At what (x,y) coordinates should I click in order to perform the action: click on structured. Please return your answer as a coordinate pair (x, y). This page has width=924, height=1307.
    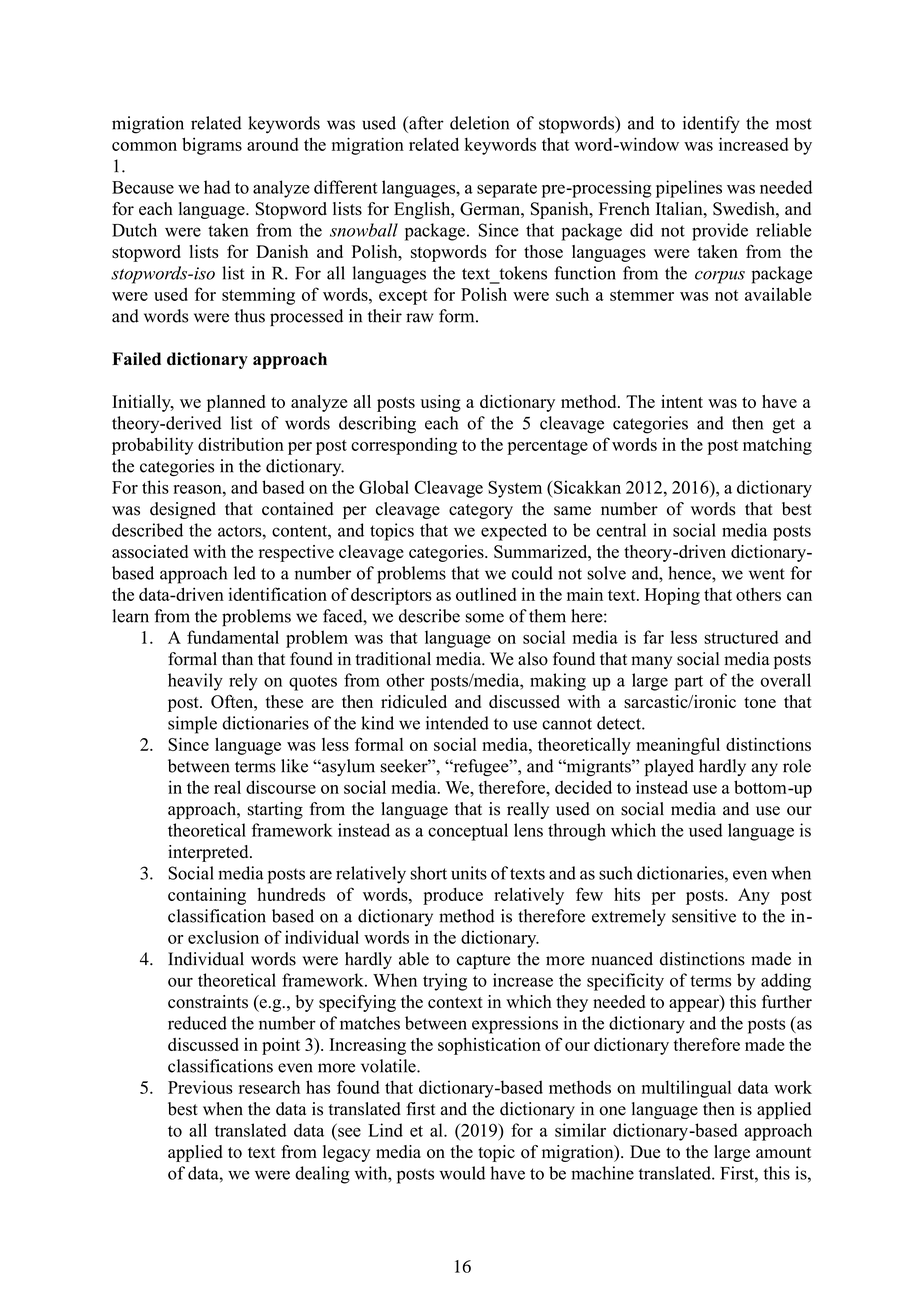
    Looking at the image, I should click on (741, 637).
